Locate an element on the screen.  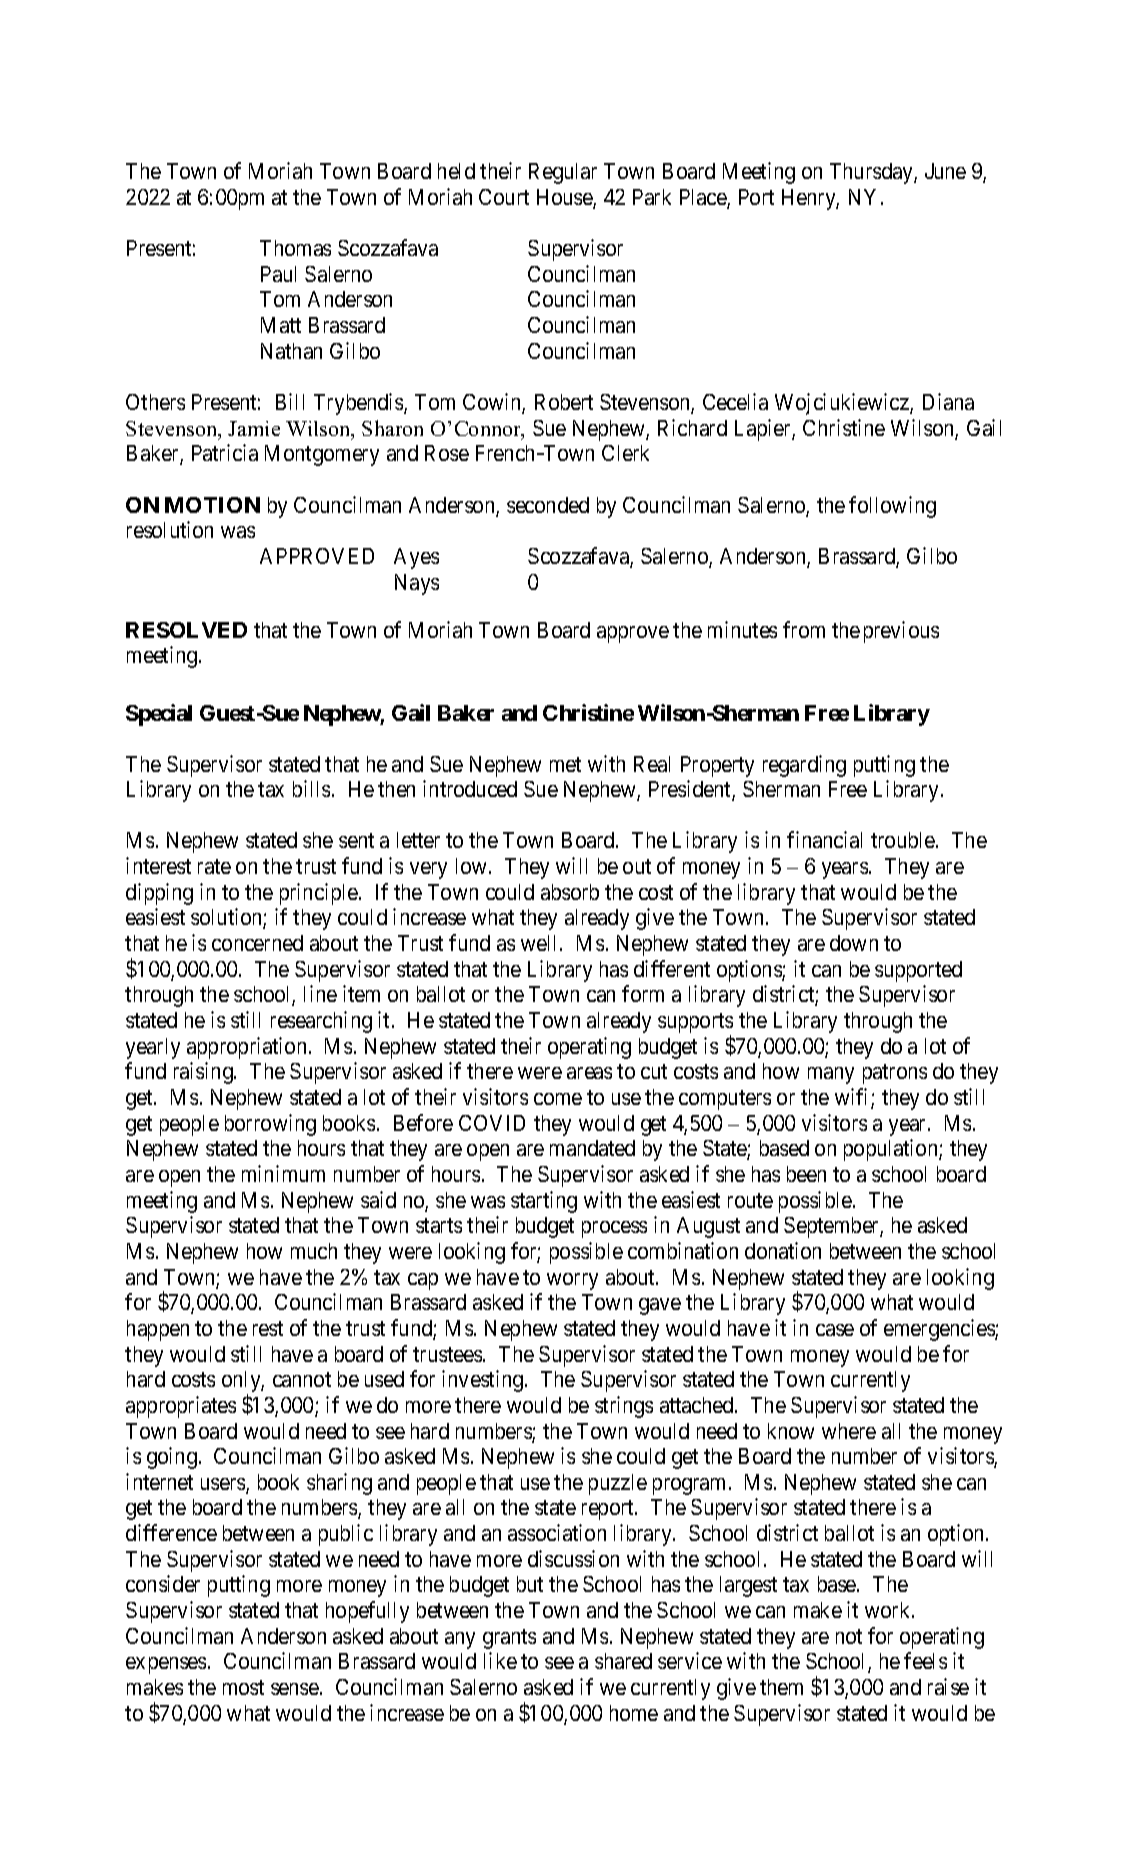
RESOLVED is located at coordinates (186, 630).
